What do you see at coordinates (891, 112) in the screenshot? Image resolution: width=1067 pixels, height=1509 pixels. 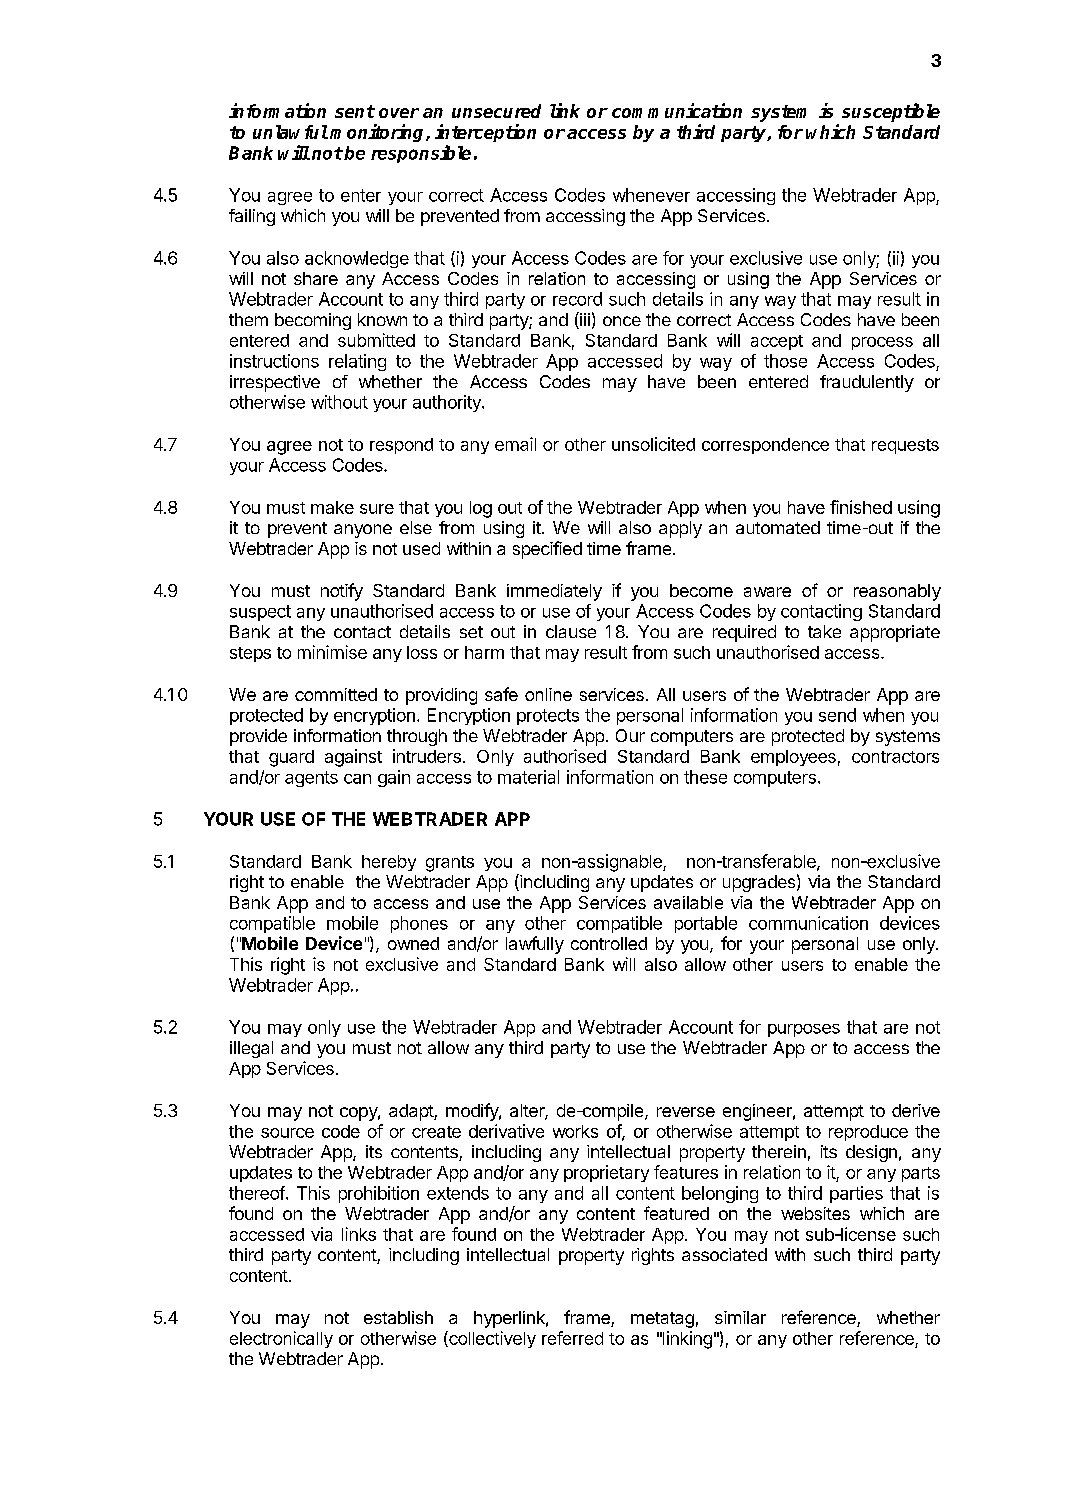 I see `susceptible` at bounding box center [891, 112].
